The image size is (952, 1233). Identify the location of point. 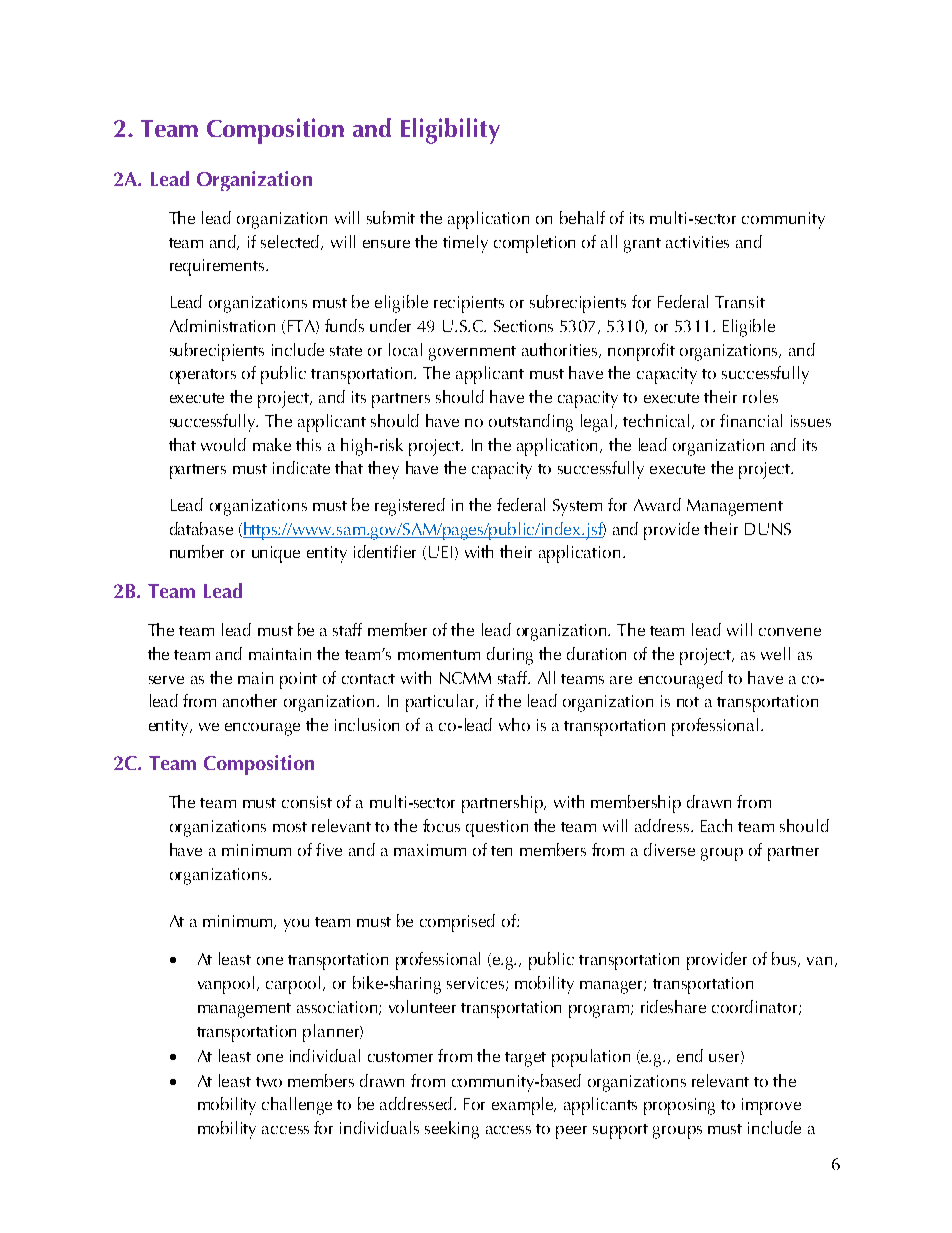
(298, 680).
